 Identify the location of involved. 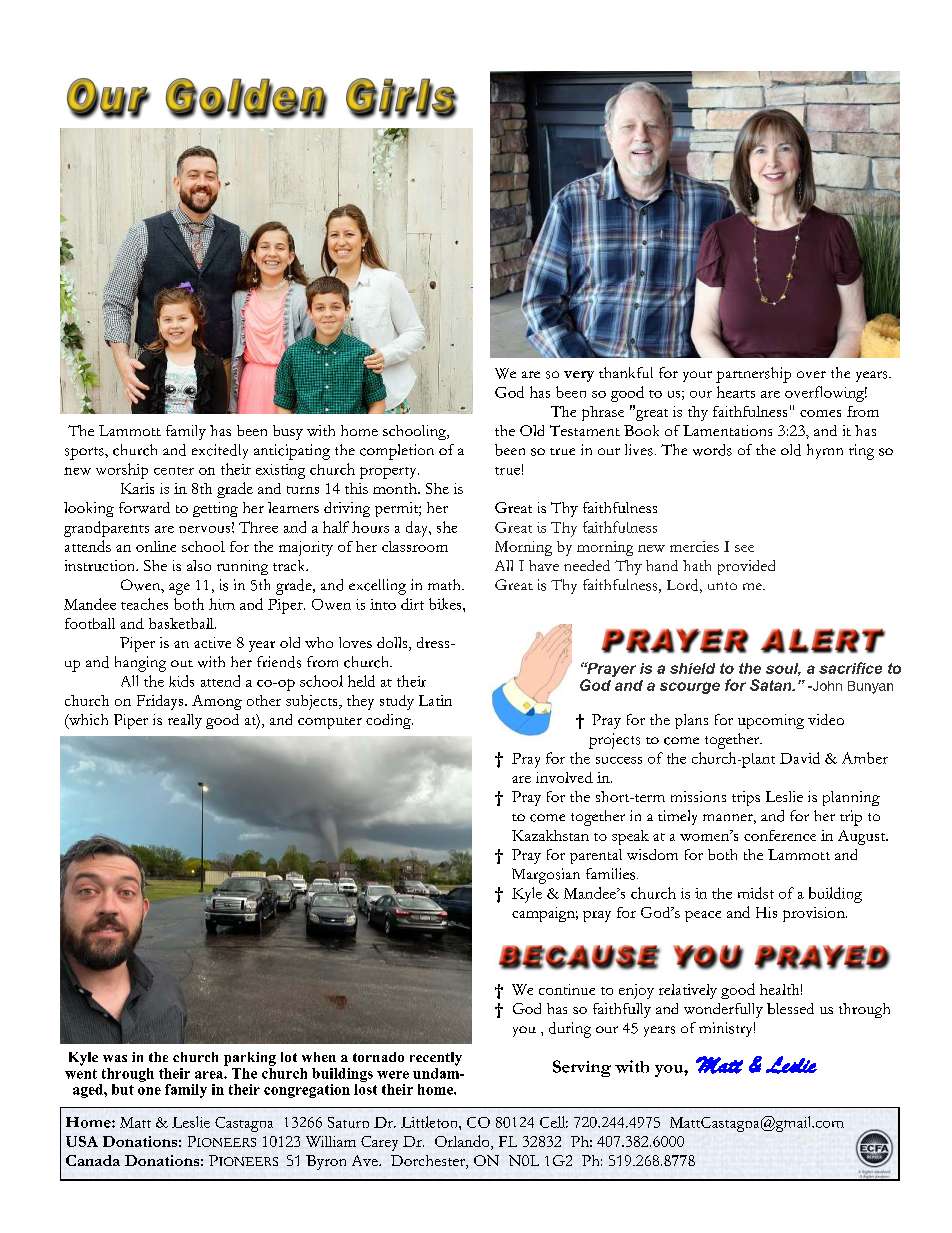
(564, 777).
